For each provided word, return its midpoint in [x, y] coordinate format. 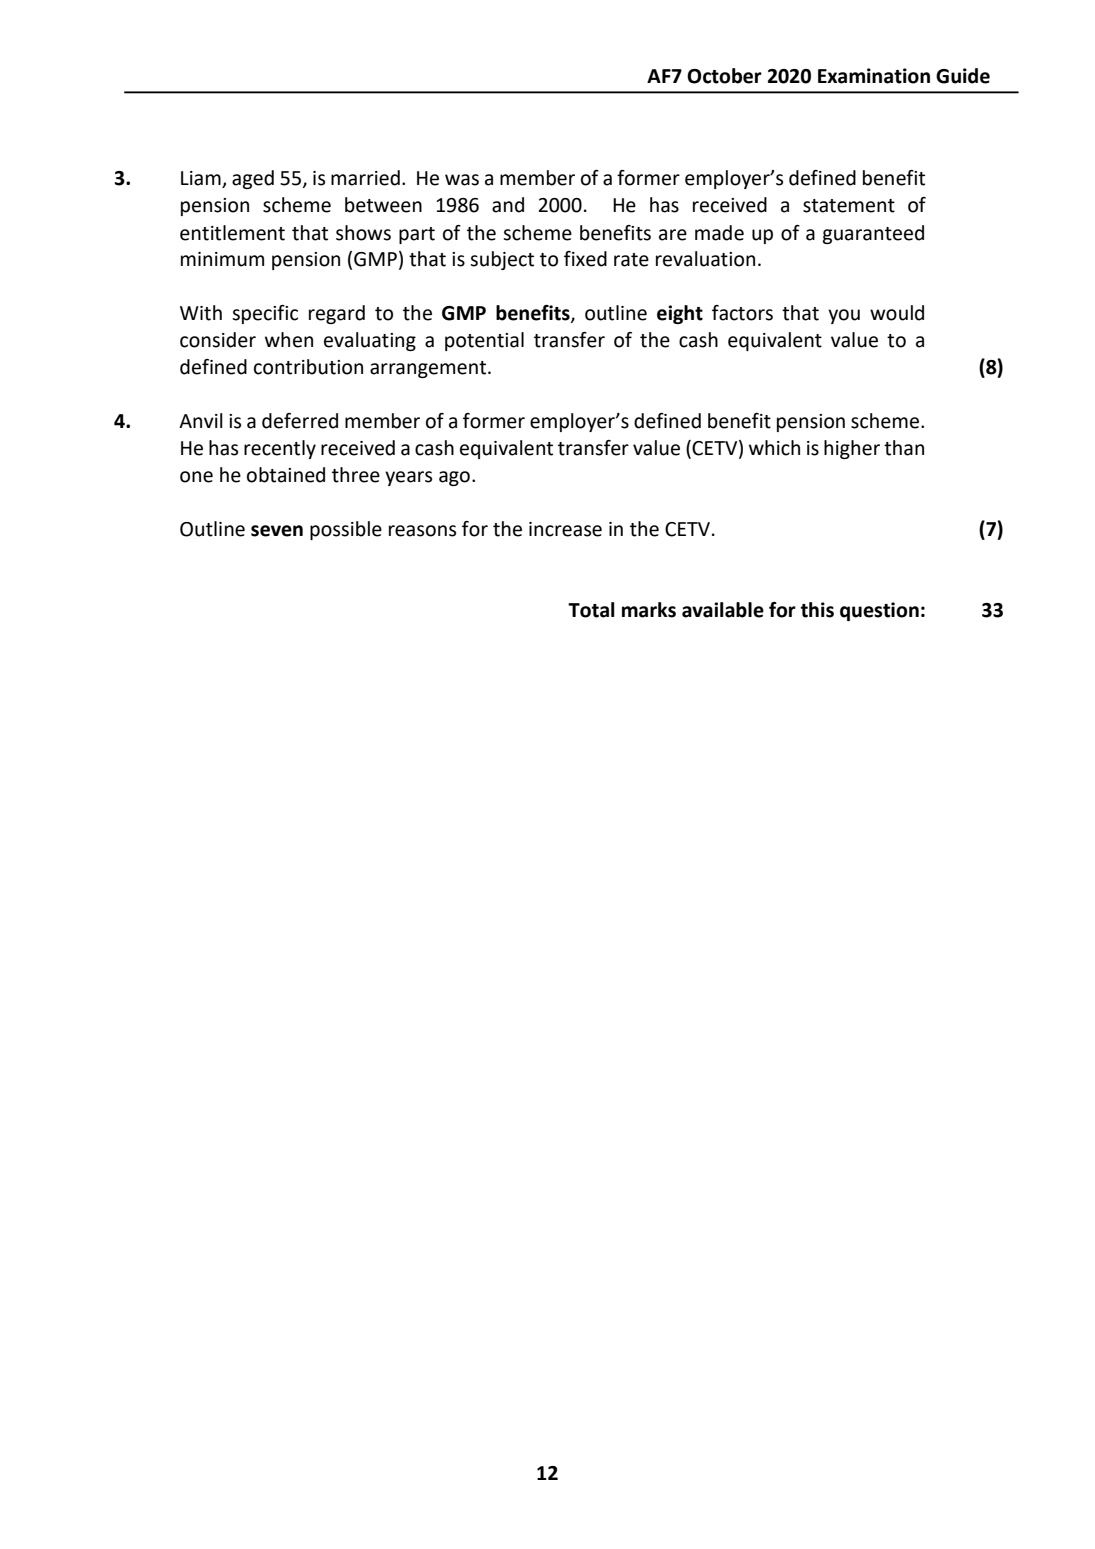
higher [852, 449]
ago [454, 478]
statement [849, 206]
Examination [874, 76]
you [844, 316]
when [289, 340]
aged [253, 179]
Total [591, 610]
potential [484, 341]
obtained [286, 475]
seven [277, 531]
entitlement [232, 233]
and [508, 205]
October [724, 76]
